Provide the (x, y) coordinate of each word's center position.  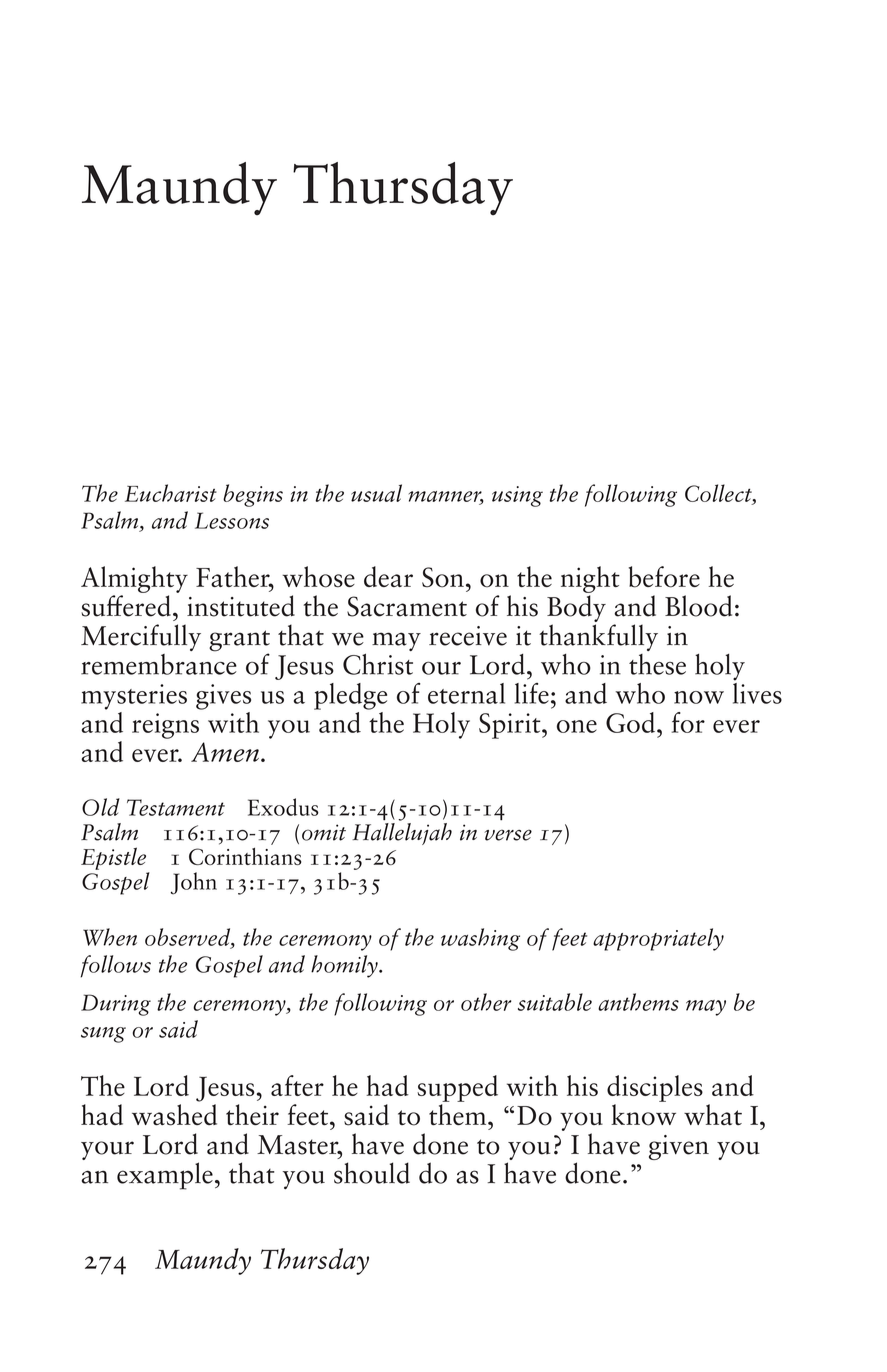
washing (480, 939)
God (632, 722)
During (116, 1005)
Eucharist (171, 493)
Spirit (511, 726)
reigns (165, 726)
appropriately (658, 939)
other (486, 1002)
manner (446, 497)
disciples (655, 1088)
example (165, 1176)
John (194, 883)
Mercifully (141, 637)
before (664, 577)
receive (468, 636)
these (657, 664)
